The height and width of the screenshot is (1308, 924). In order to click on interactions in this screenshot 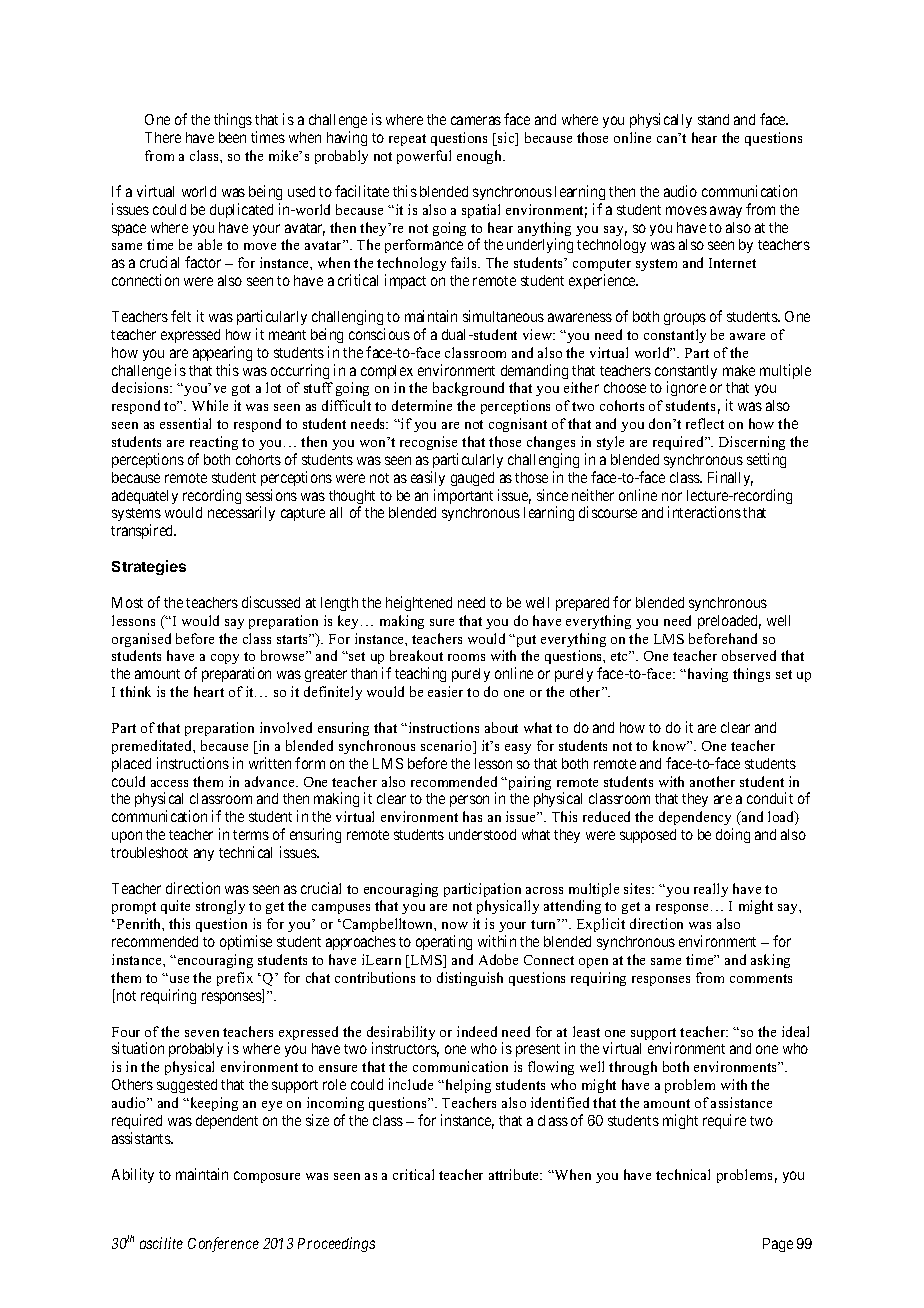, I will do `click(704, 512)`.
